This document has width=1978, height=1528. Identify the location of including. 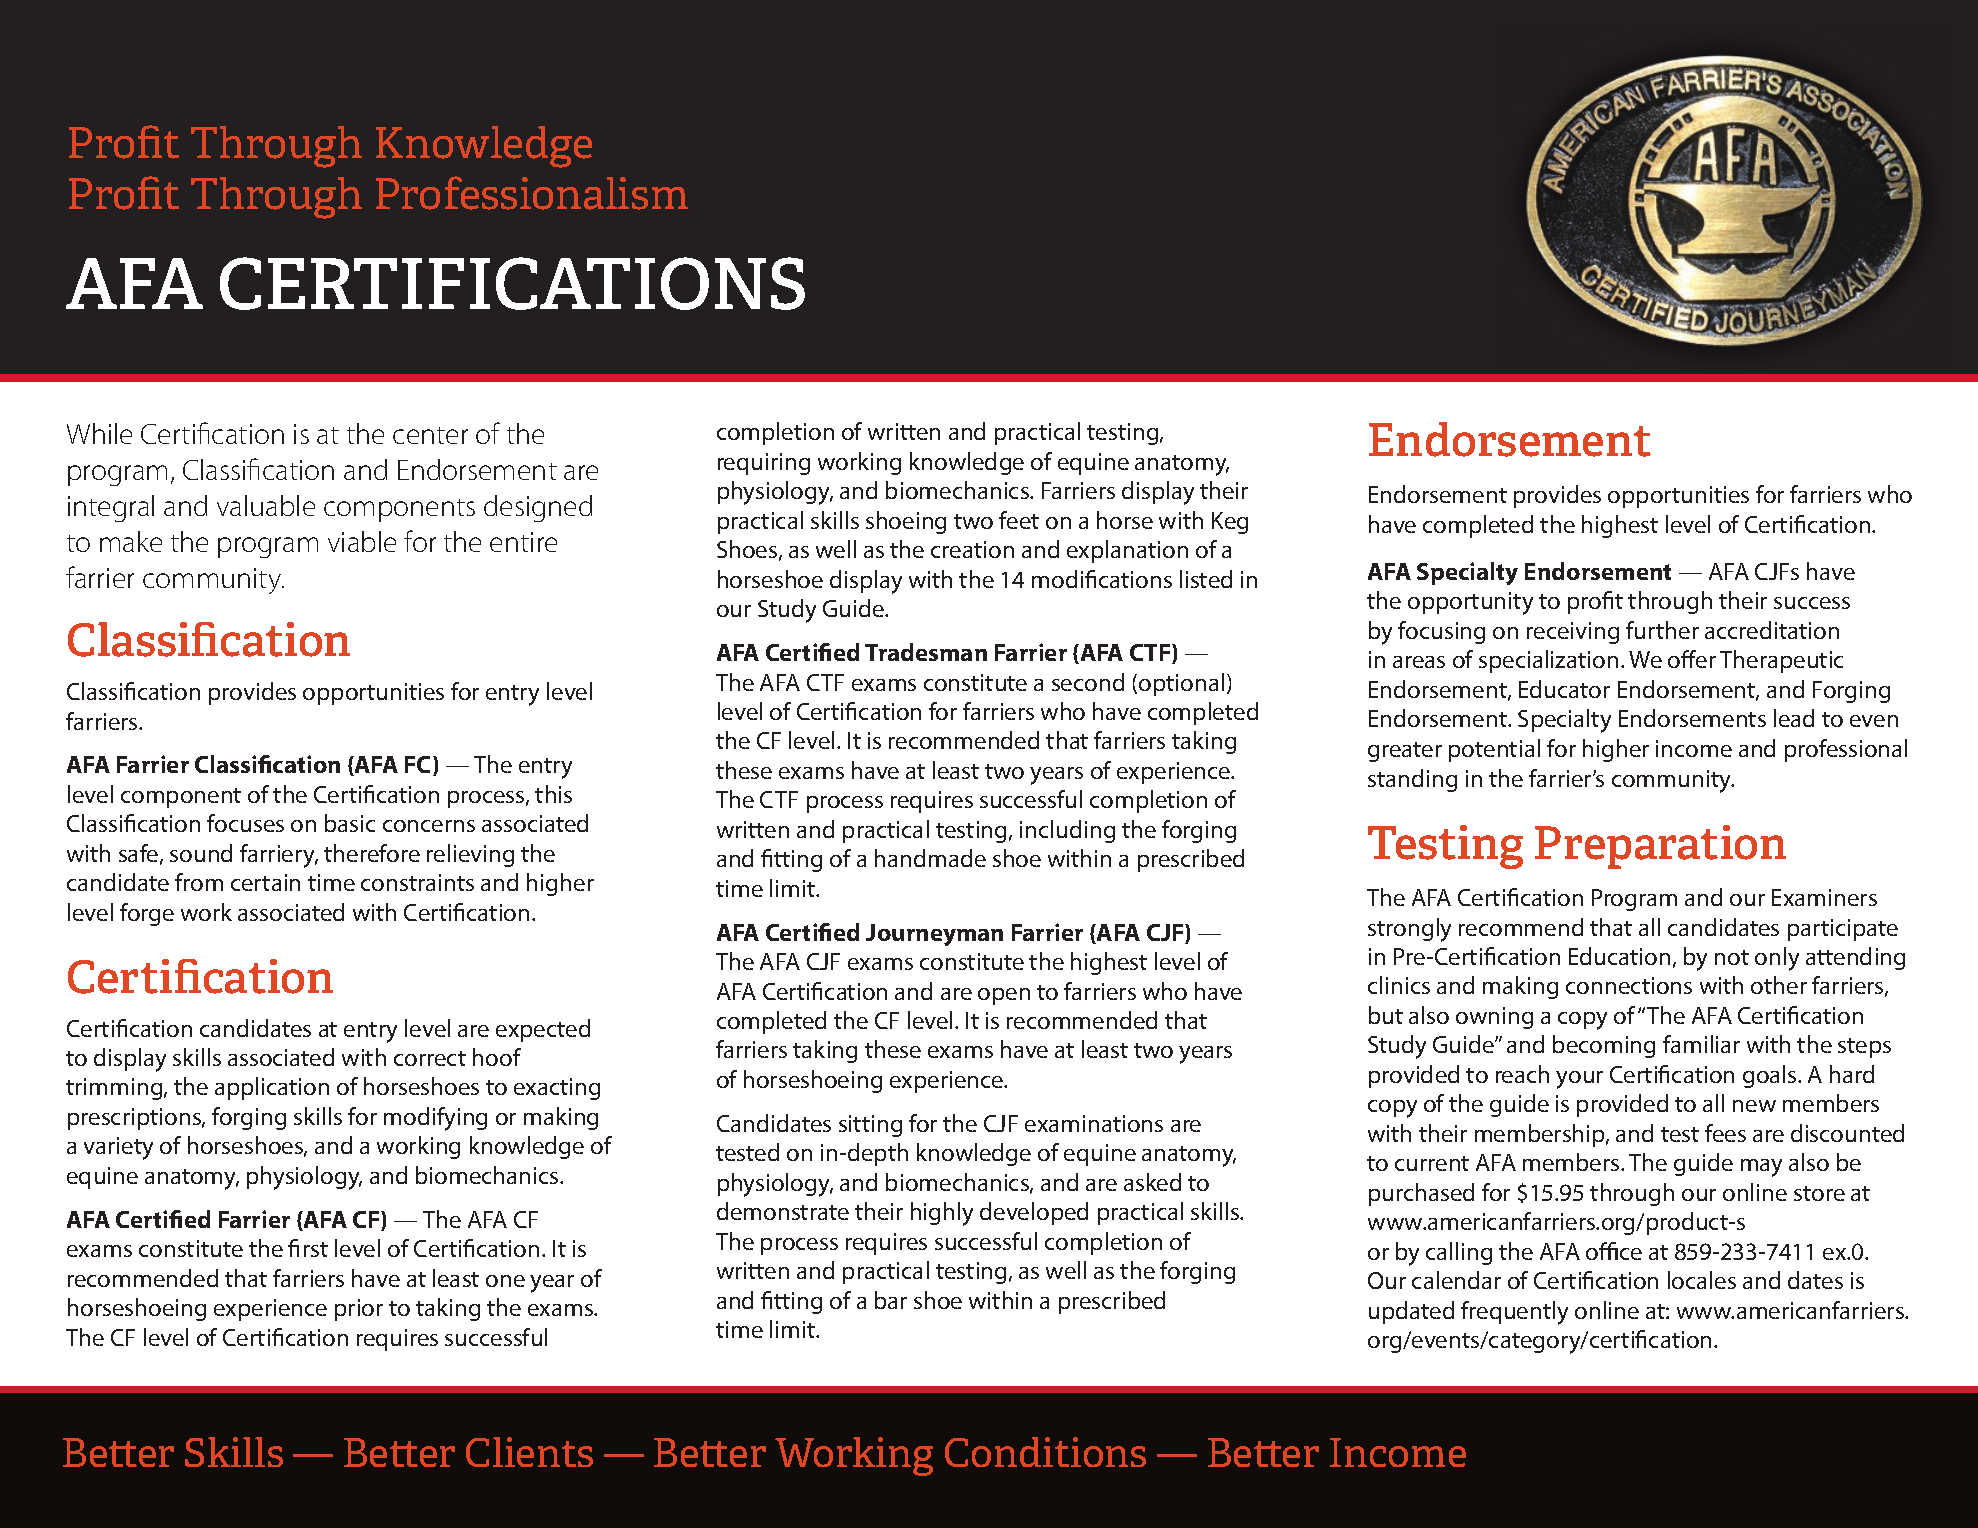
(1067, 831).
